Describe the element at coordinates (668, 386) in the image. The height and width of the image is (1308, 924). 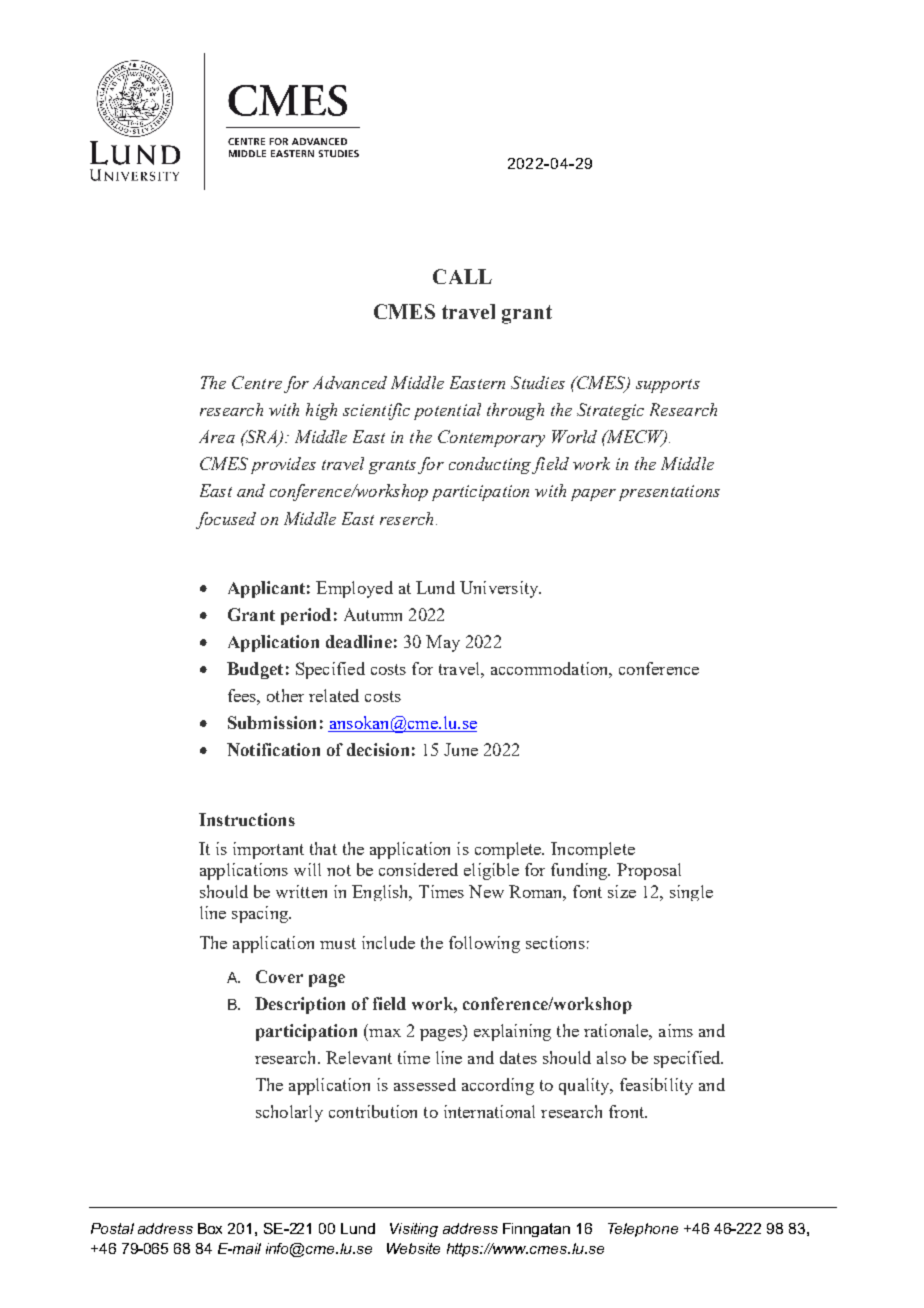
I see `supports` at that location.
